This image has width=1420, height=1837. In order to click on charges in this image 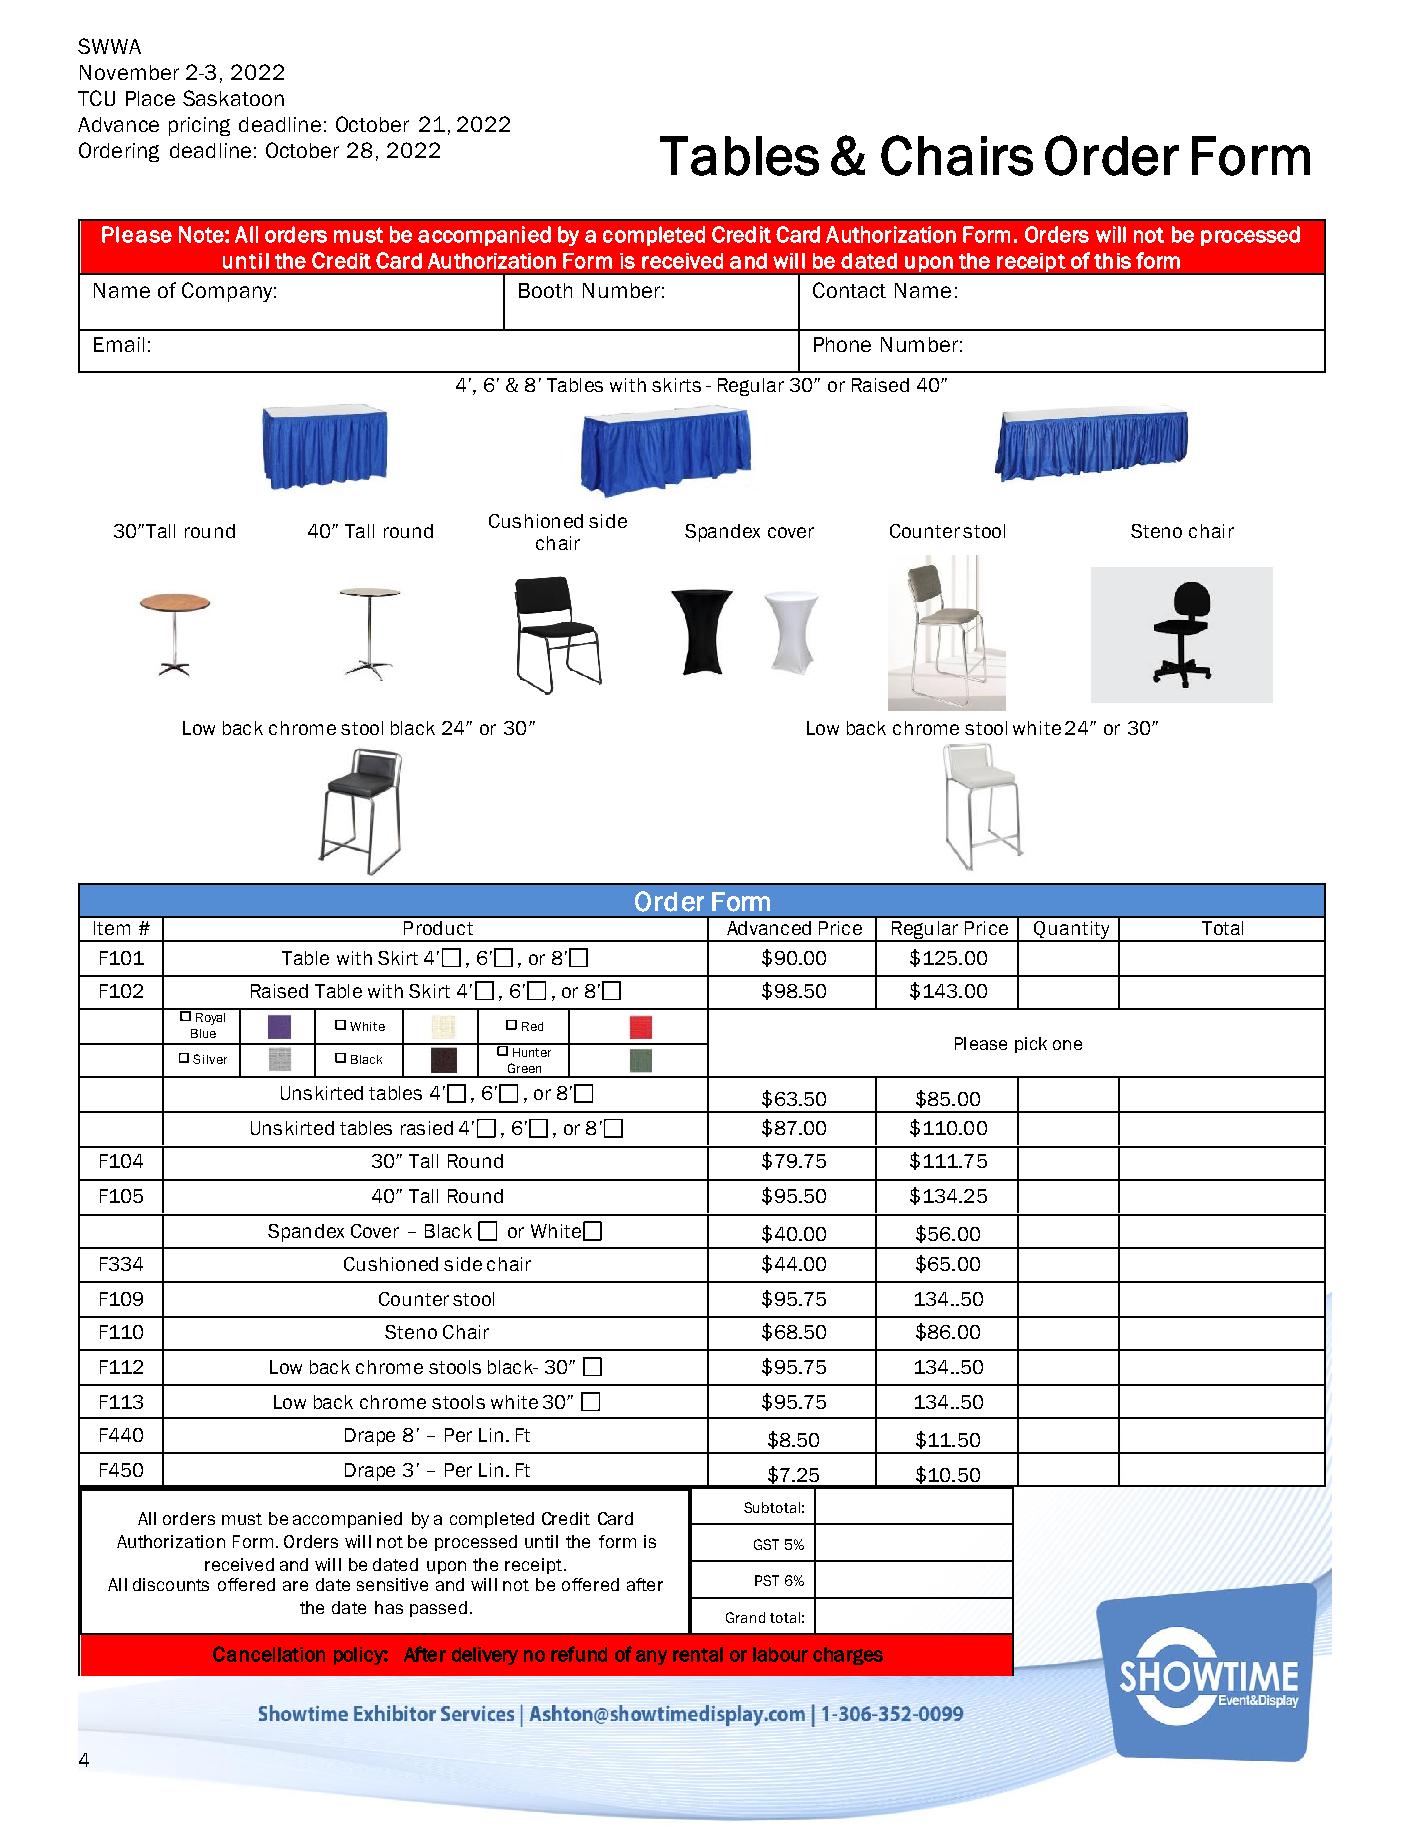, I will do `click(848, 1656)`.
